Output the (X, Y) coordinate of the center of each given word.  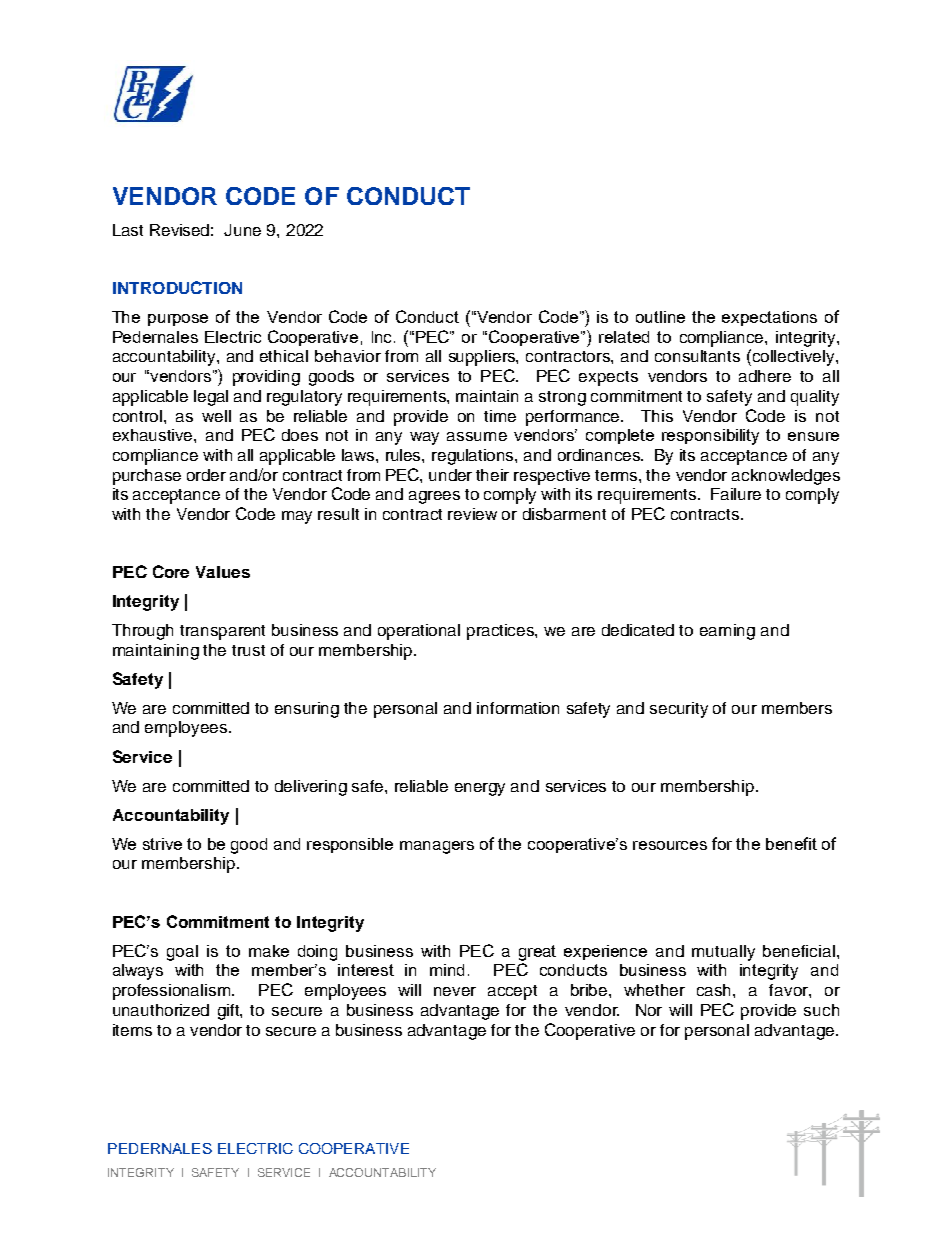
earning (727, 632)
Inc (383, 337)
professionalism (171, 992)
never (455, 991)
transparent (222, 632)
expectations (769, 318)
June (242, 230)
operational (419, 632)
